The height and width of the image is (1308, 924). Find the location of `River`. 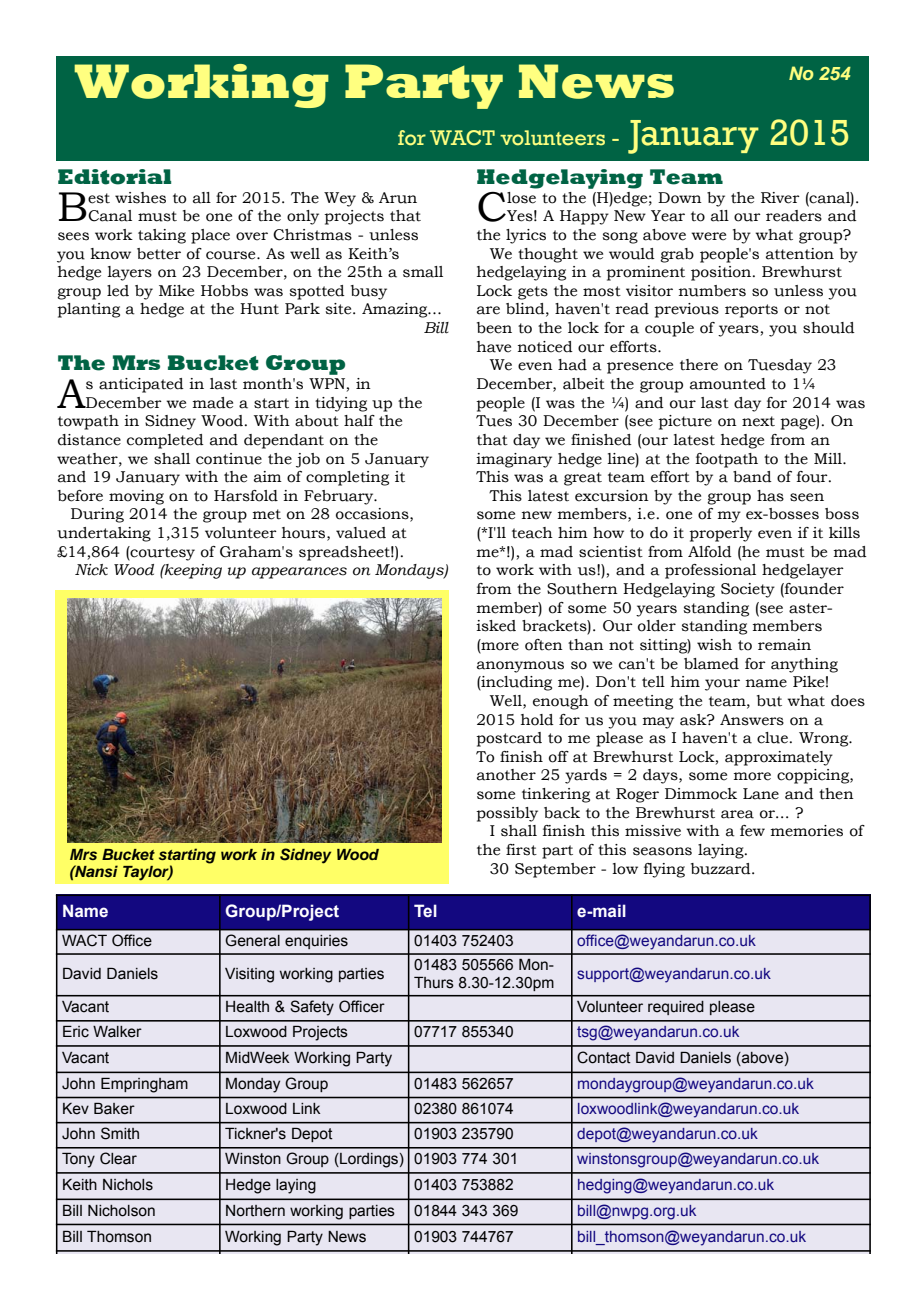

River is located at coordinates (780, 198).
